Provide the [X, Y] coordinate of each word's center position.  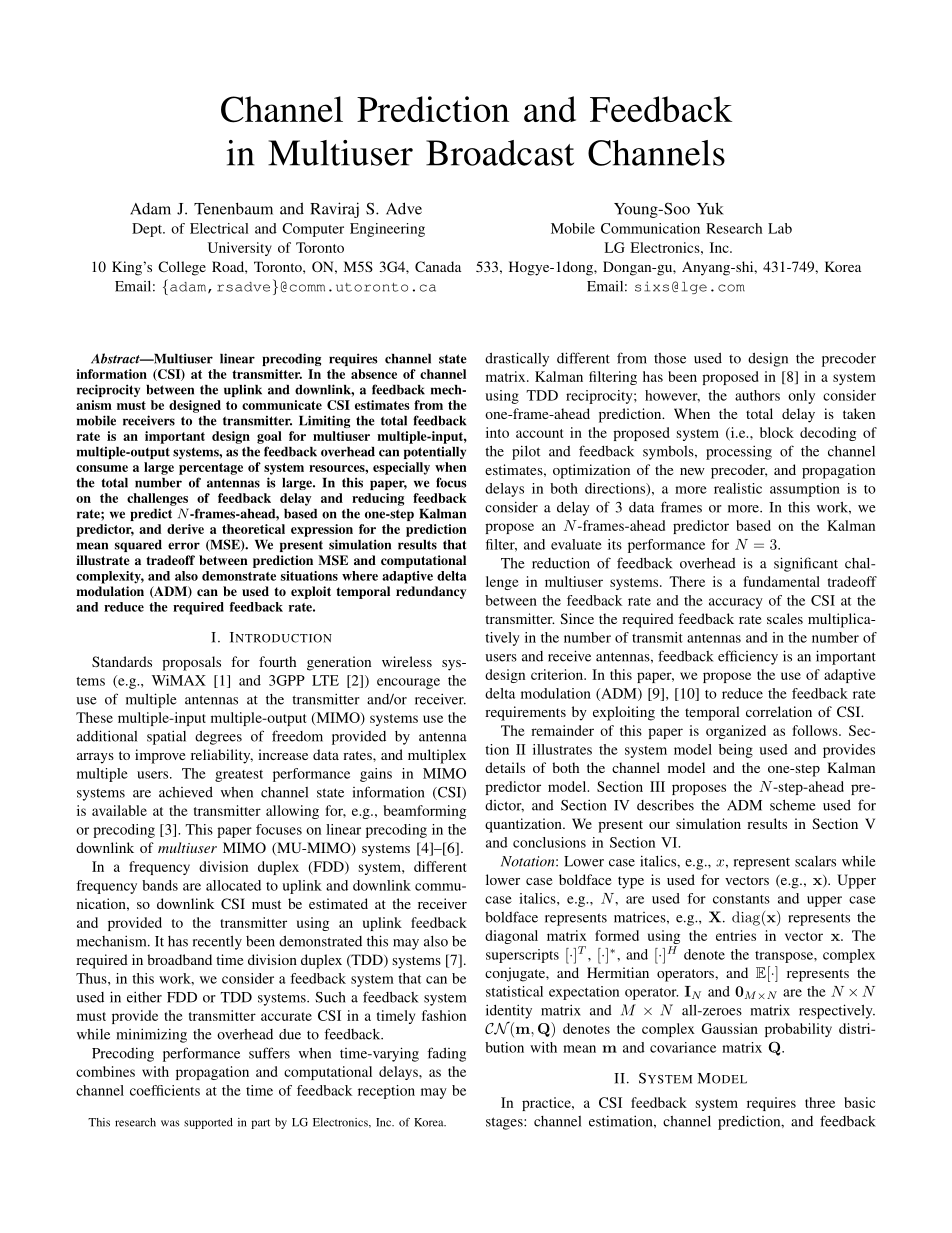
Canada [438, 266]
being [736, 751]
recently [217, 942]
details [505, 767]
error [184, 546]
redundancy [431, 592]
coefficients [165, 1090]
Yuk [710, 208]
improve [160, 756]
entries [736, 935]
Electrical [219, 228]
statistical [514, 991]
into [497, 432]
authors [757, 395]
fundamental [782, 581]
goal [269, 437]
